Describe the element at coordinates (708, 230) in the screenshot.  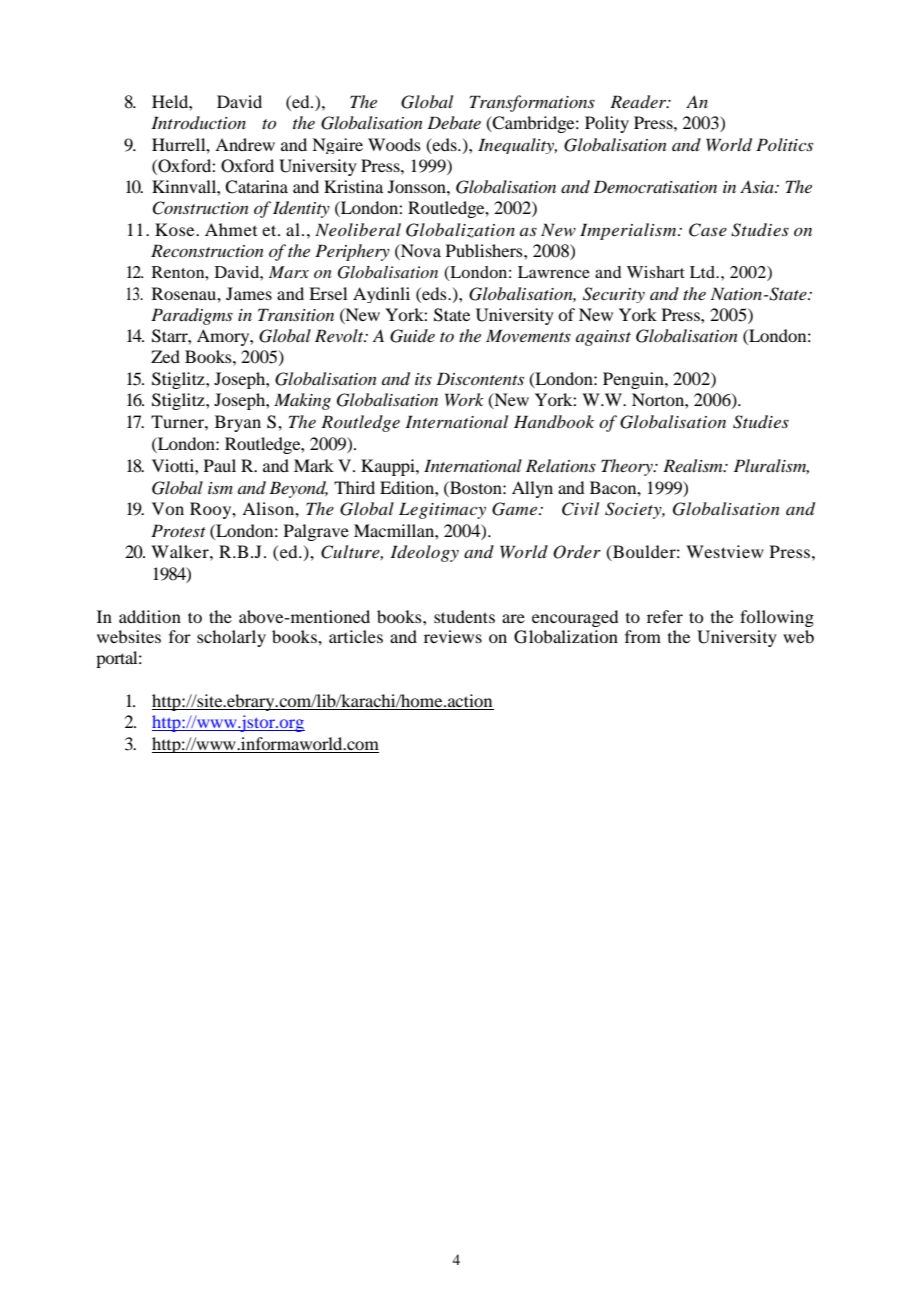
I see `Case` at that location.
